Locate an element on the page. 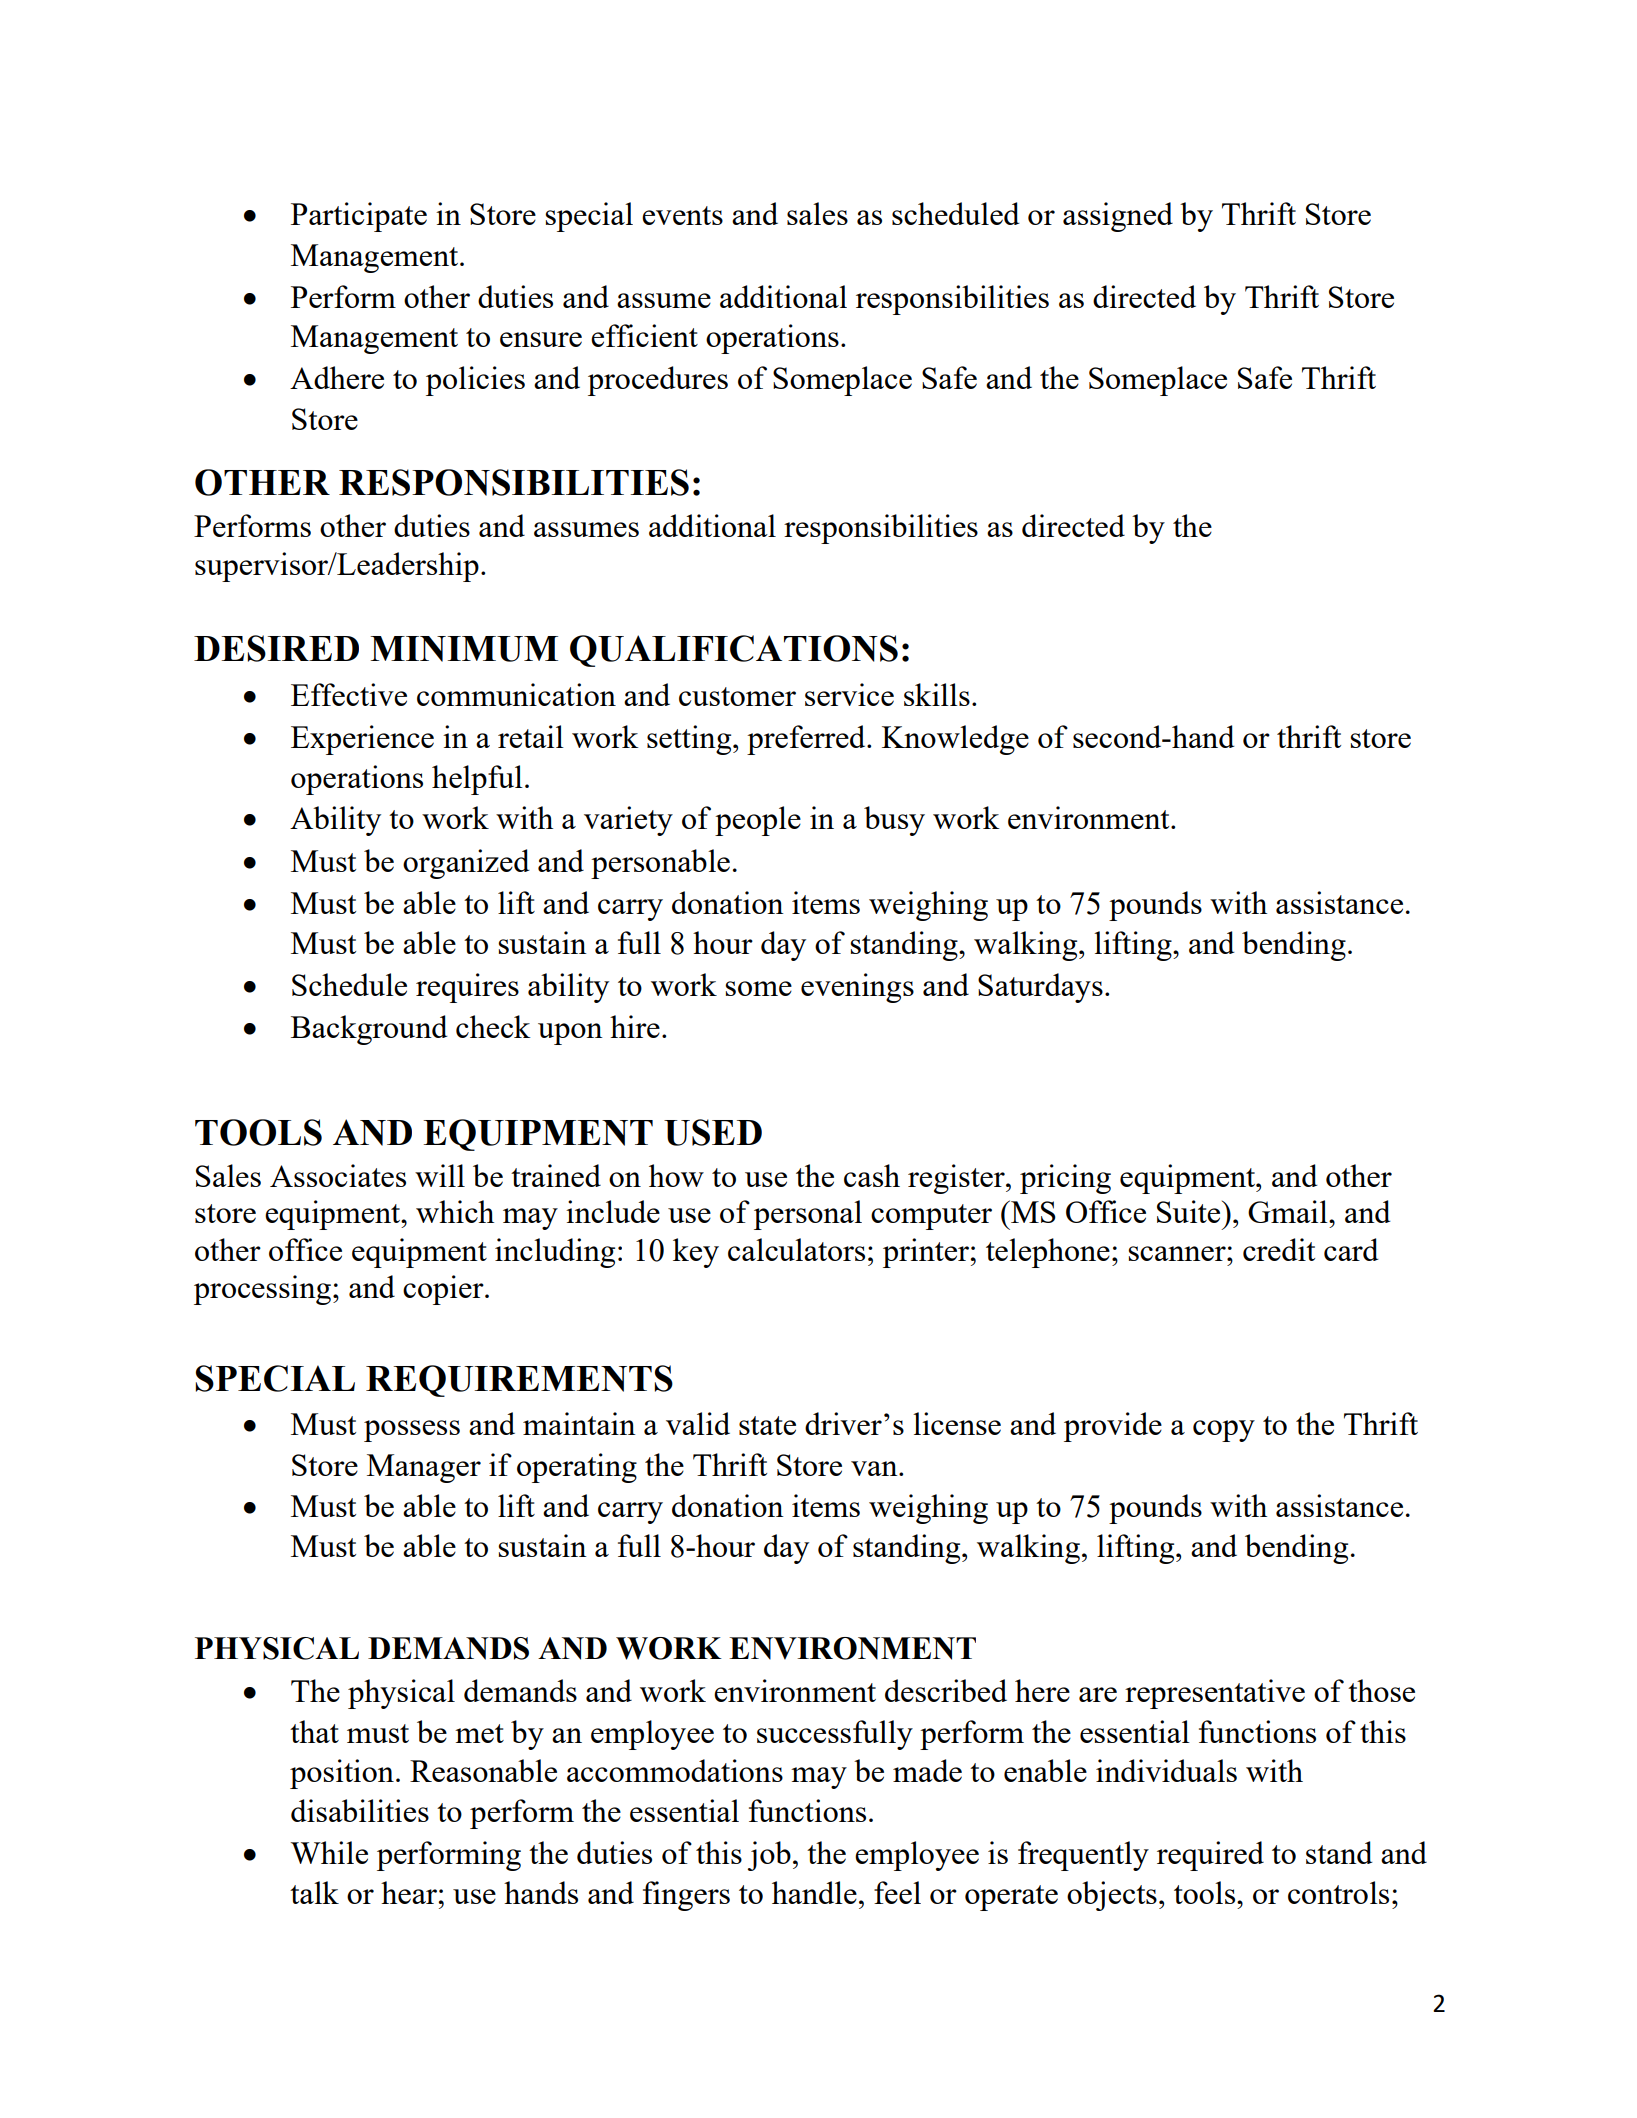 This document has height=2118, width=1637. assigned is located at coordinates (1118, 217).
